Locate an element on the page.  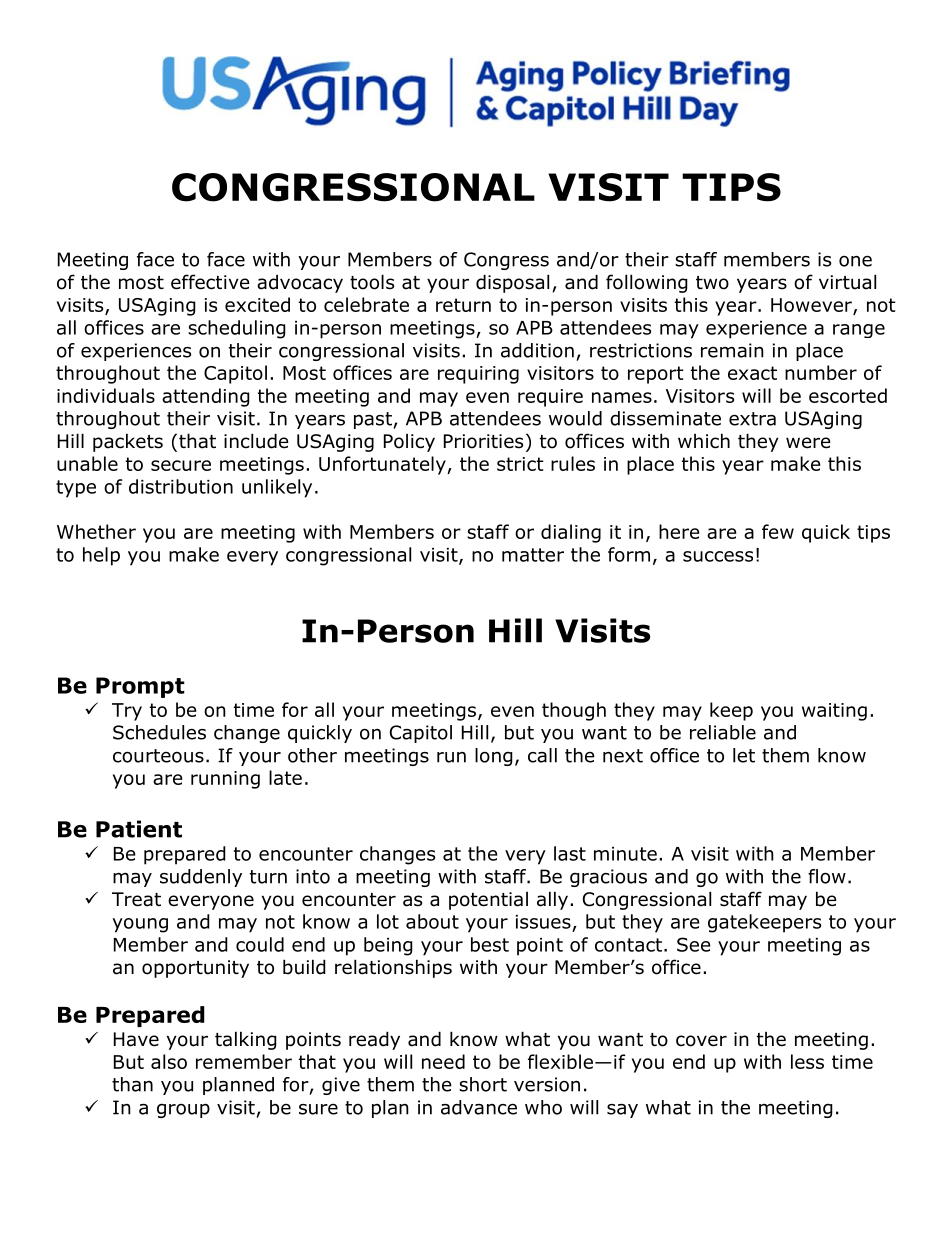
disposal is located at coordinates (512, 283).
